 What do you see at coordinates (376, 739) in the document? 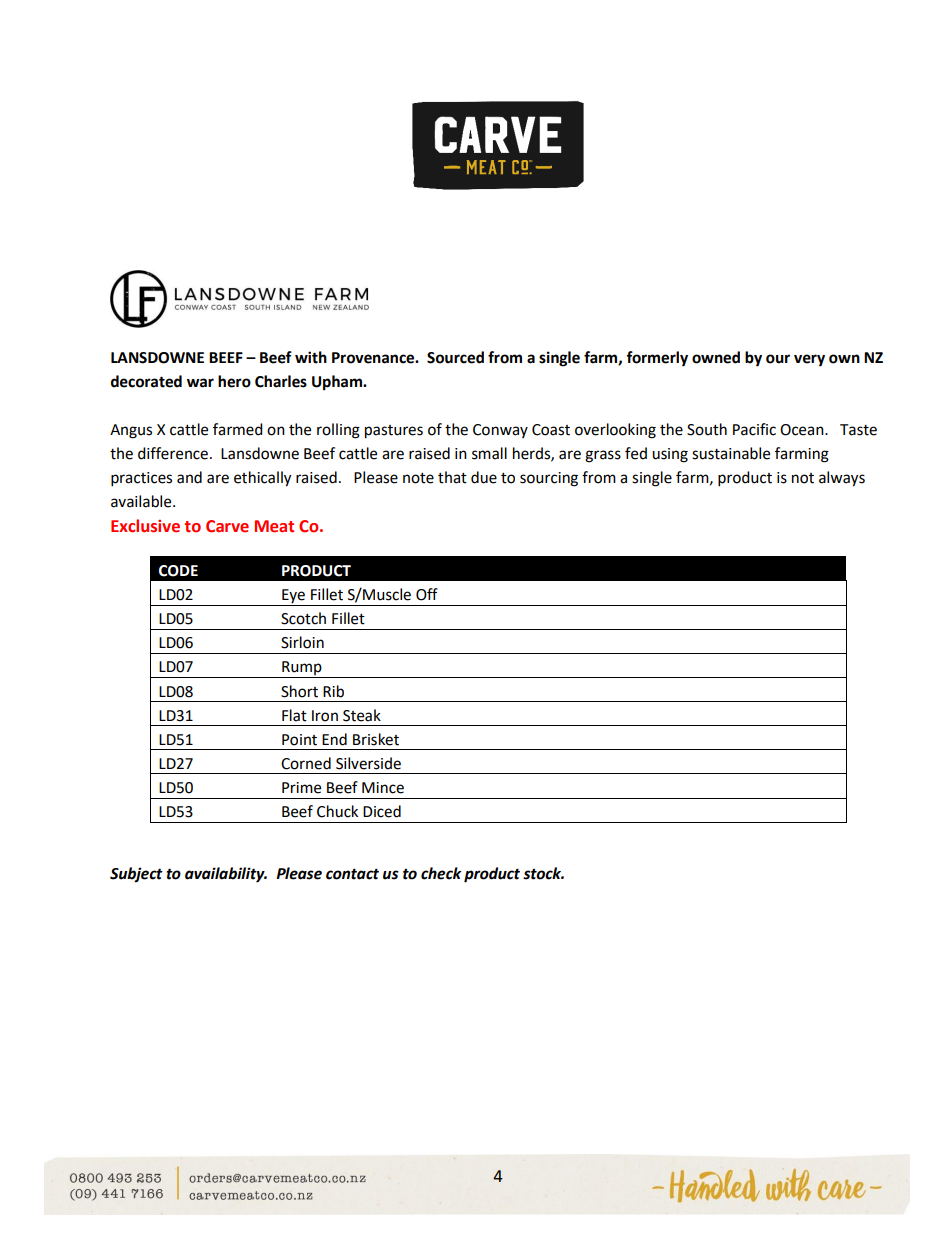
I see `Brisket` at bounding box center [376, 739].
